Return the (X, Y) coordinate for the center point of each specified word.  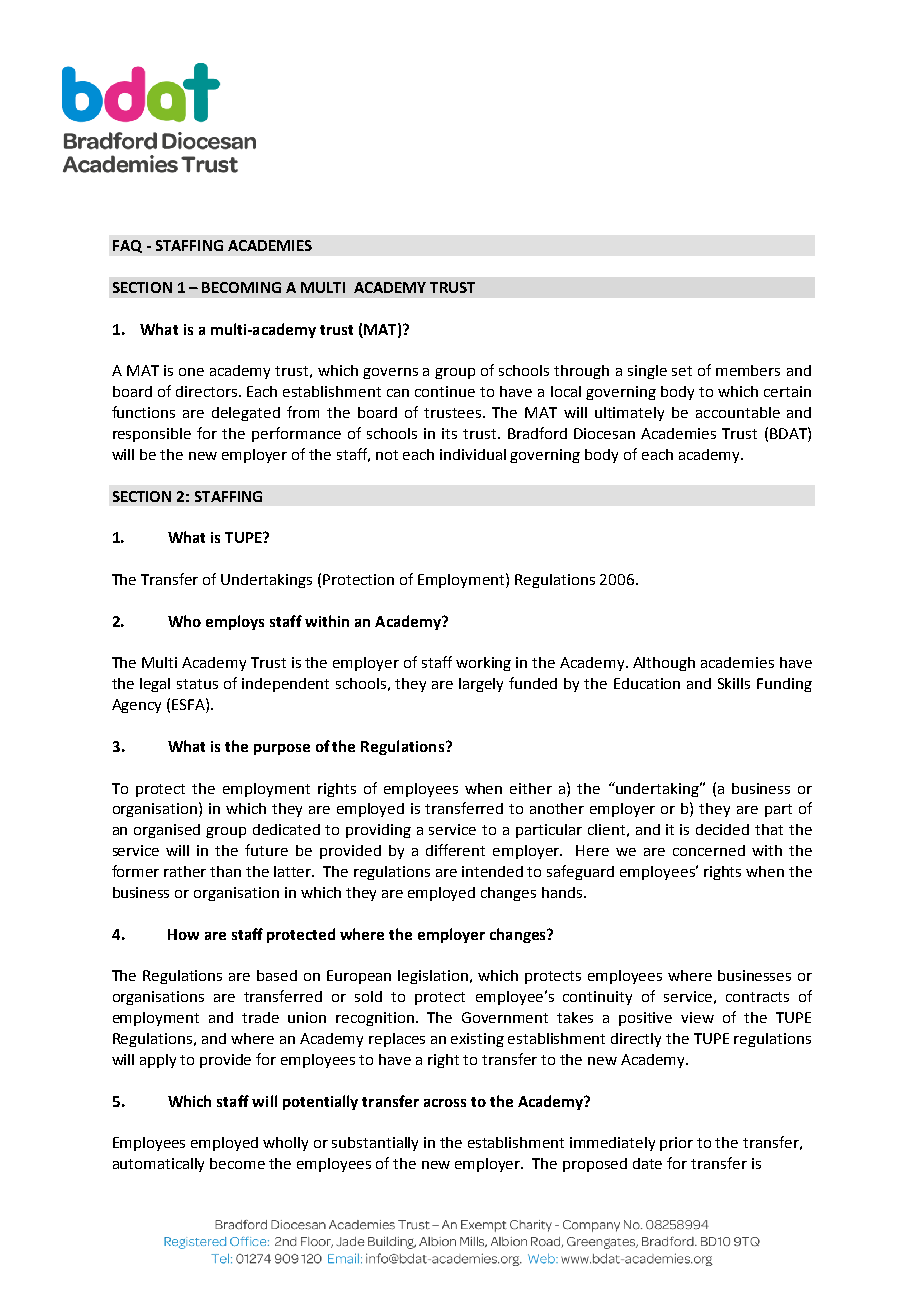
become (237, 1163)
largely (481, 685)
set (682, 371)
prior (676, 1144)
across (445, 1103)
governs (390, 373)
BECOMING (241, 287)
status (197, 684)
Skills (734, 683)
